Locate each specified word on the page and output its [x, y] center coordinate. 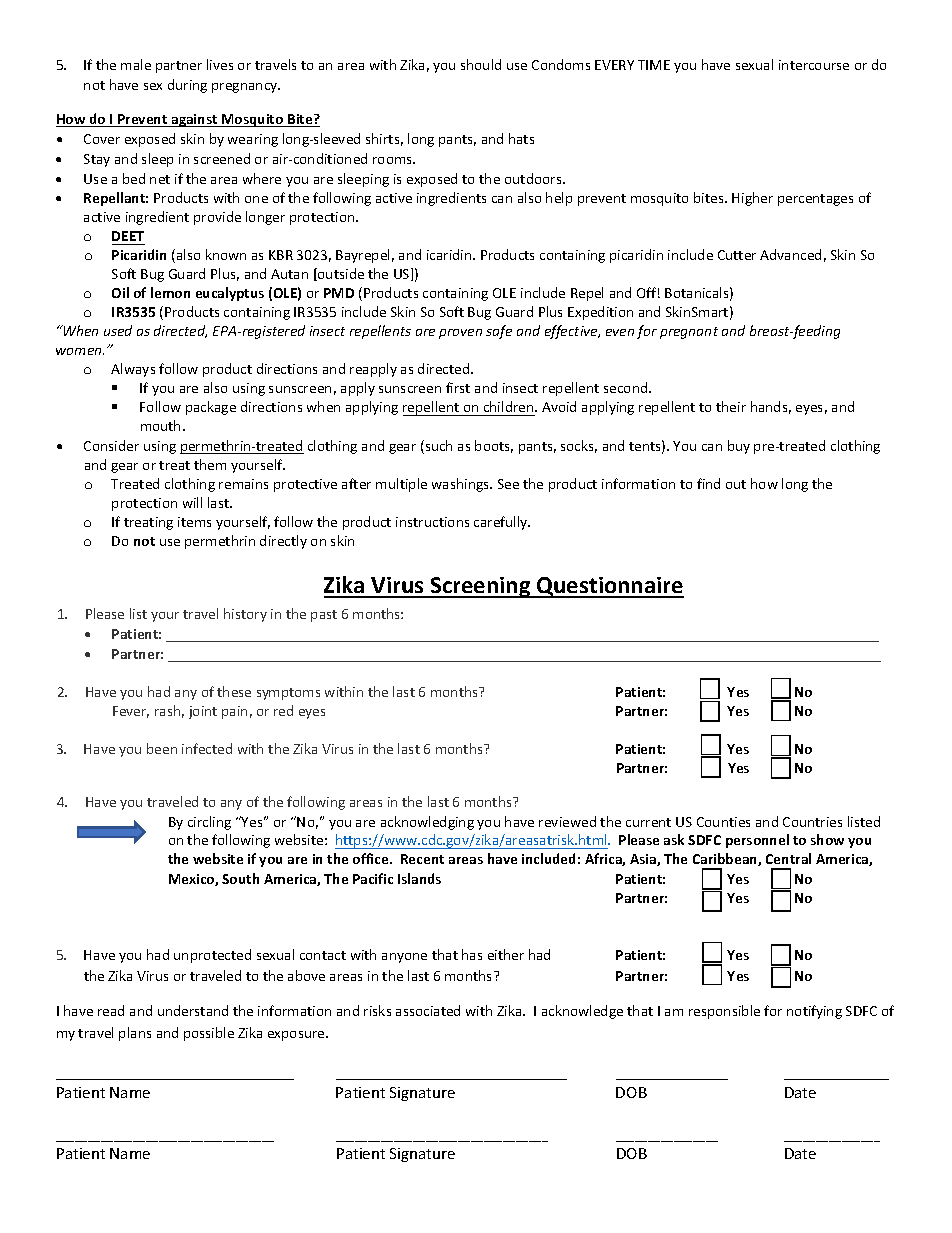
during [187, 86]
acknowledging [427, 823]
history [245, 615]
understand [193, 1010]
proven [460, 334]
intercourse [814, 65]
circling [209, 823]
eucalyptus [230, 294]
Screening [481, 587]
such [437, 447]
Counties [723, 822]
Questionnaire [609, 587]
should [481, 64]
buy [739, 447]
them [210, 464]
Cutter [737, 255]
